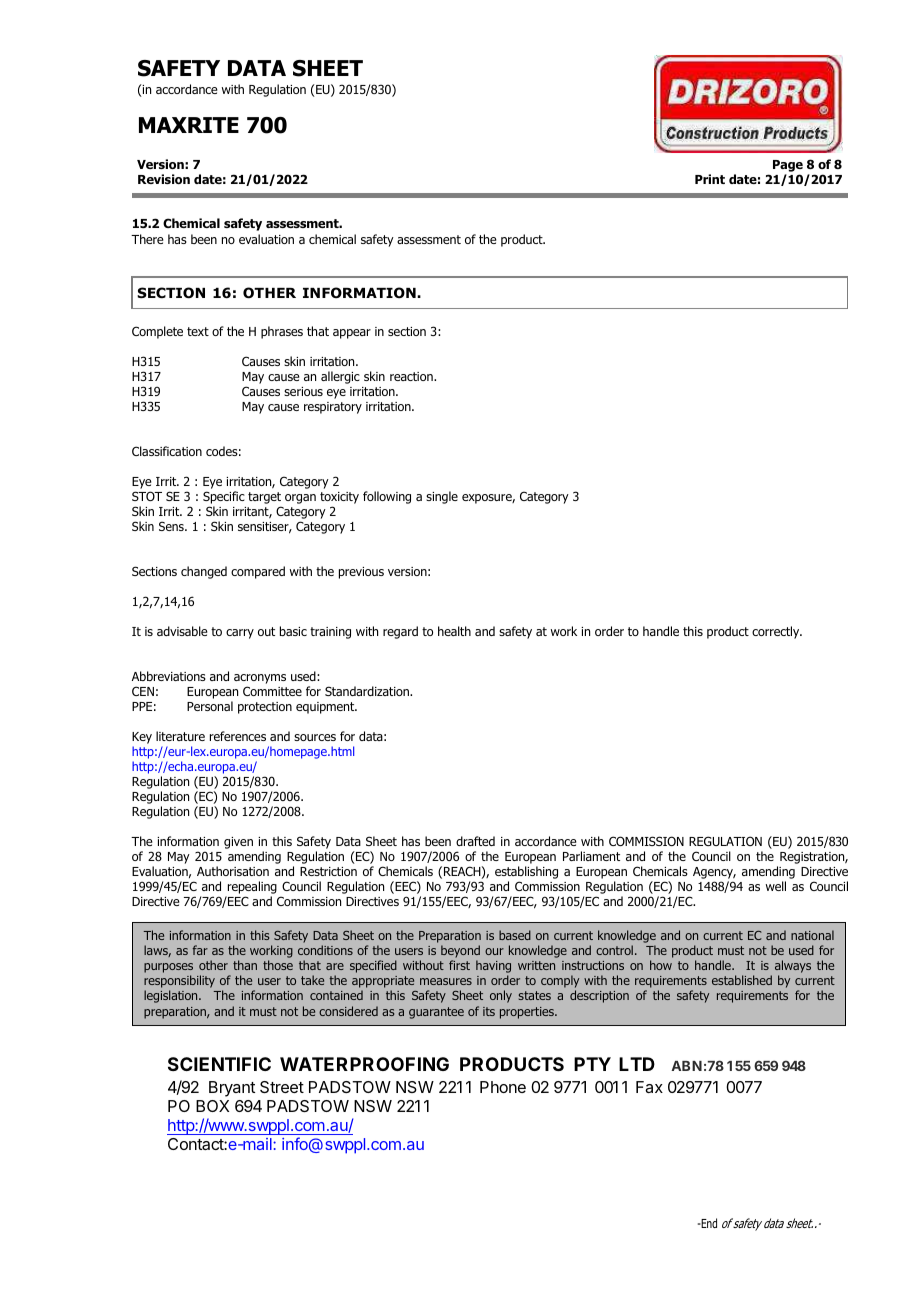 The height and width of the image is (1309, 924). What do you see at coordinates (777, 632) in the image?
I see `correctly` at bounding box center [777, 632].
